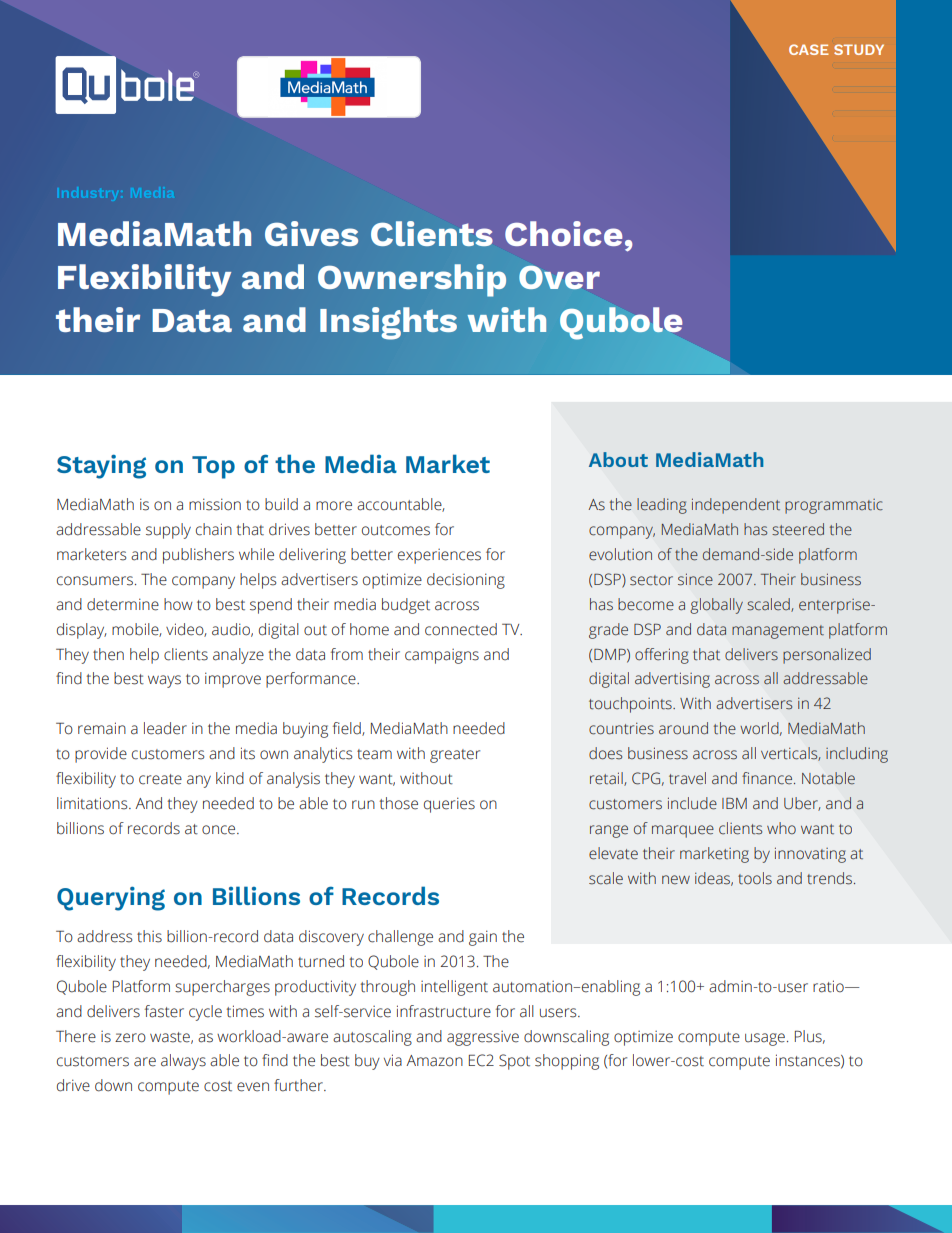 This screenshot has height=1233, width=952. Describe the element at coordinates (388, 323) in the screenshot. I see `Insights` at that location.
